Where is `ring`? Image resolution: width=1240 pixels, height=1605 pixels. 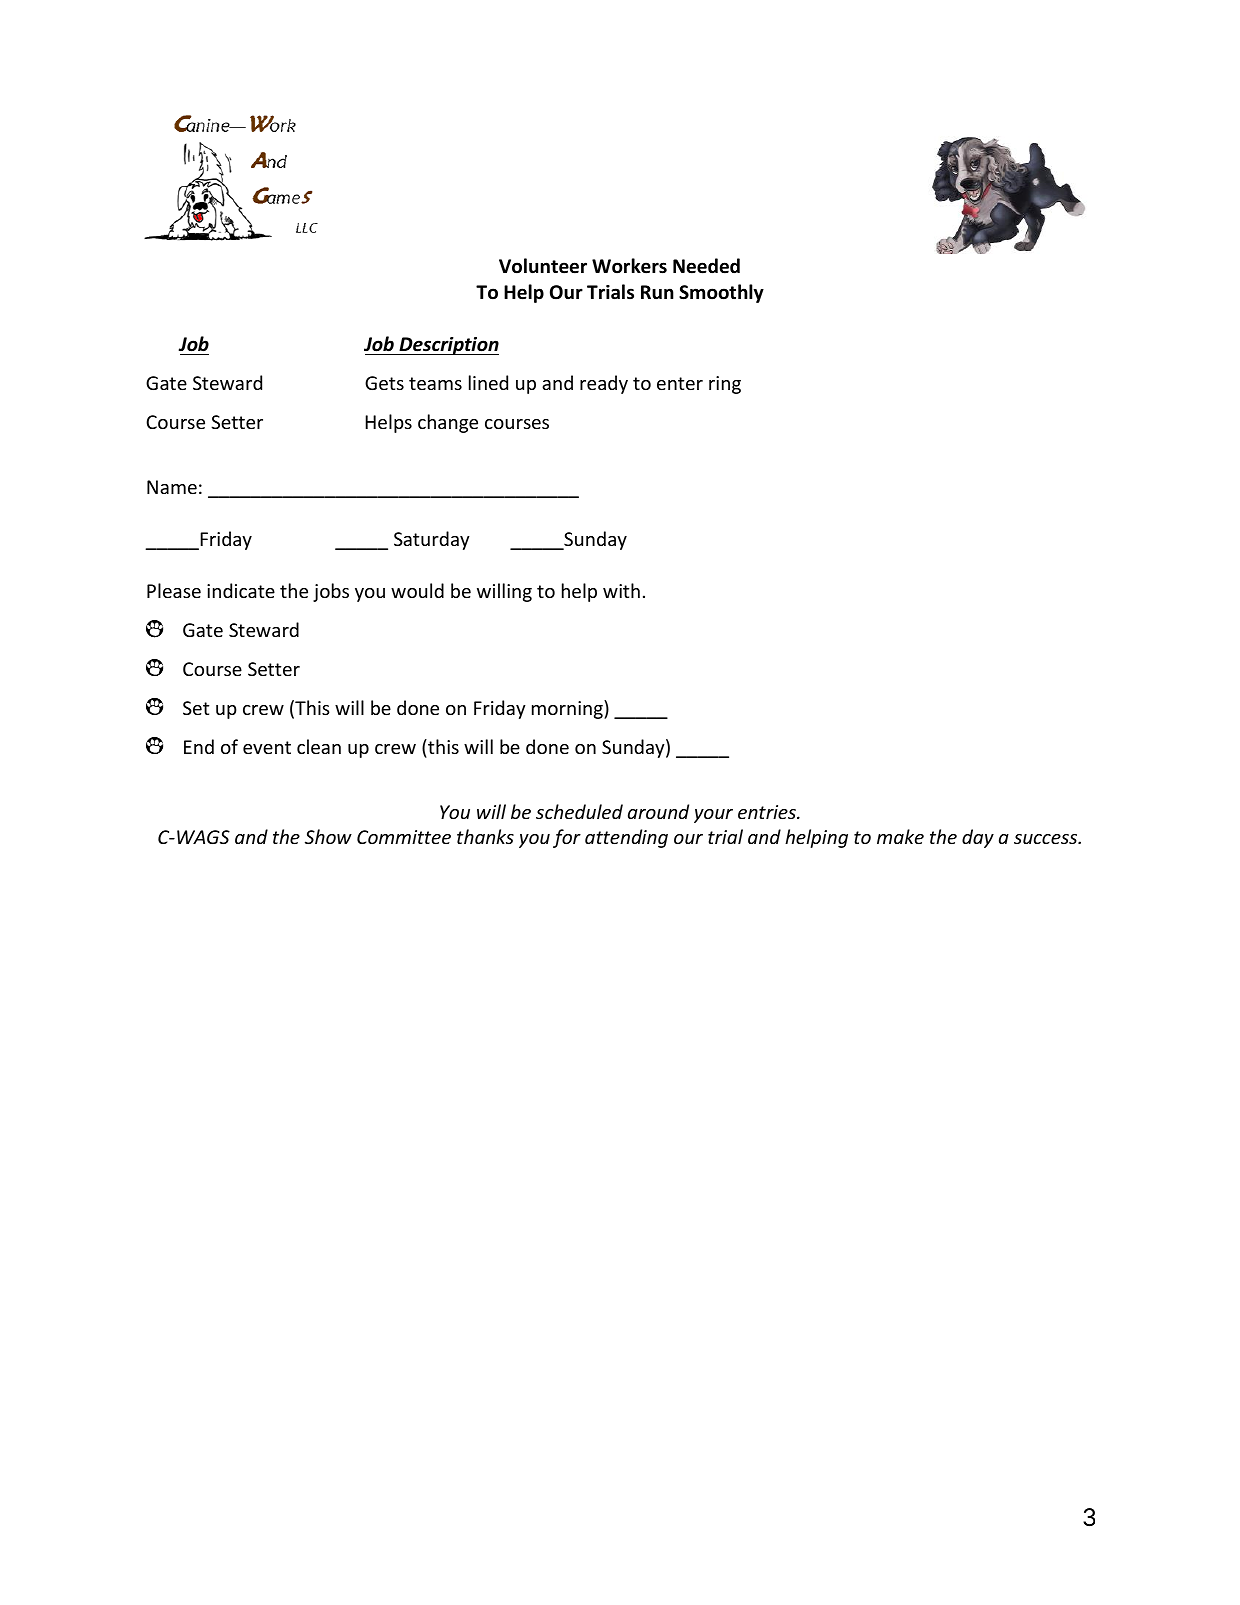
ring is located at coordinates (725, 385).
